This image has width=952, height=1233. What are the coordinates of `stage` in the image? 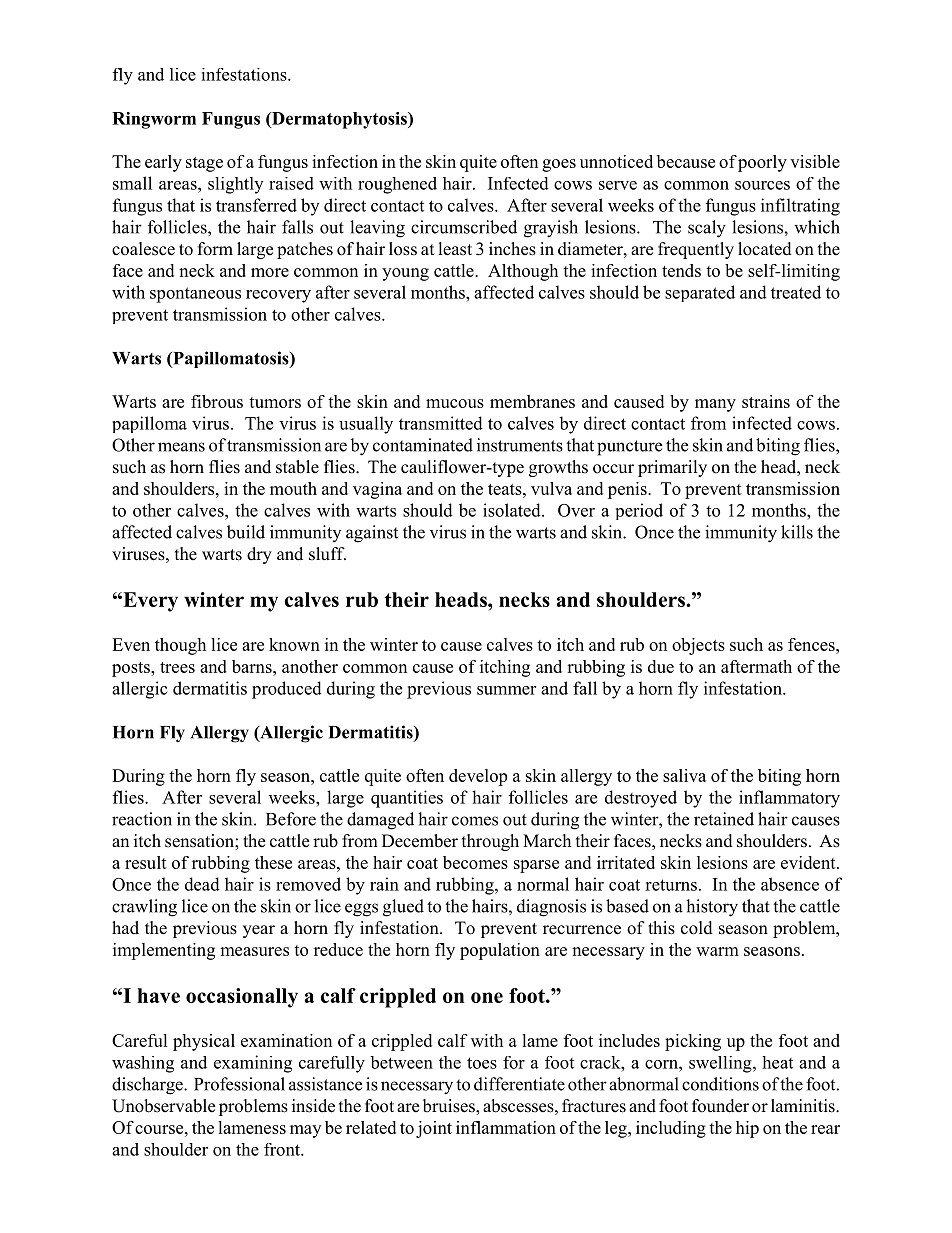 It's located at (204, 164).
